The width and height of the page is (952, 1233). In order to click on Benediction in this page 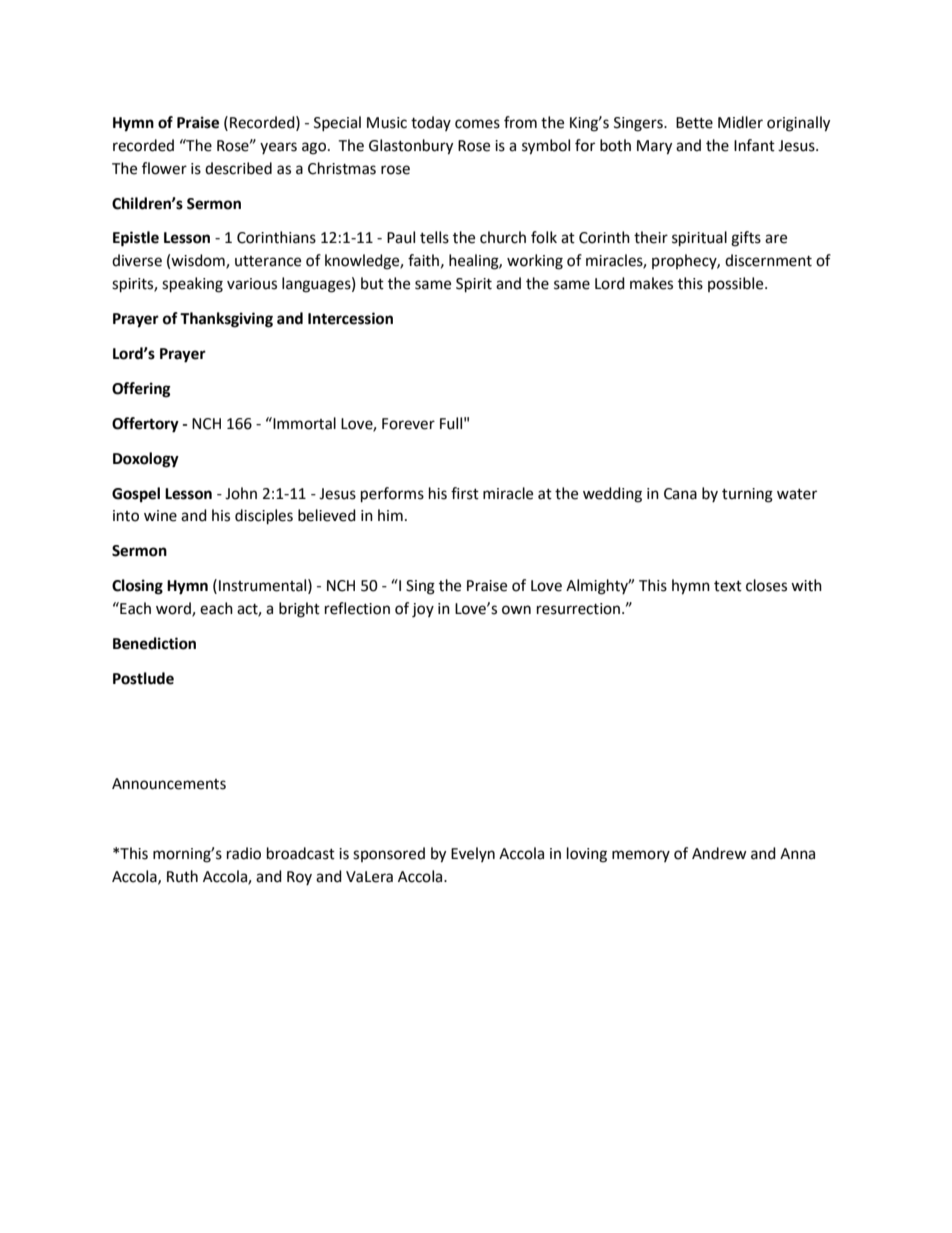, I will do `click(154, 643)`.
